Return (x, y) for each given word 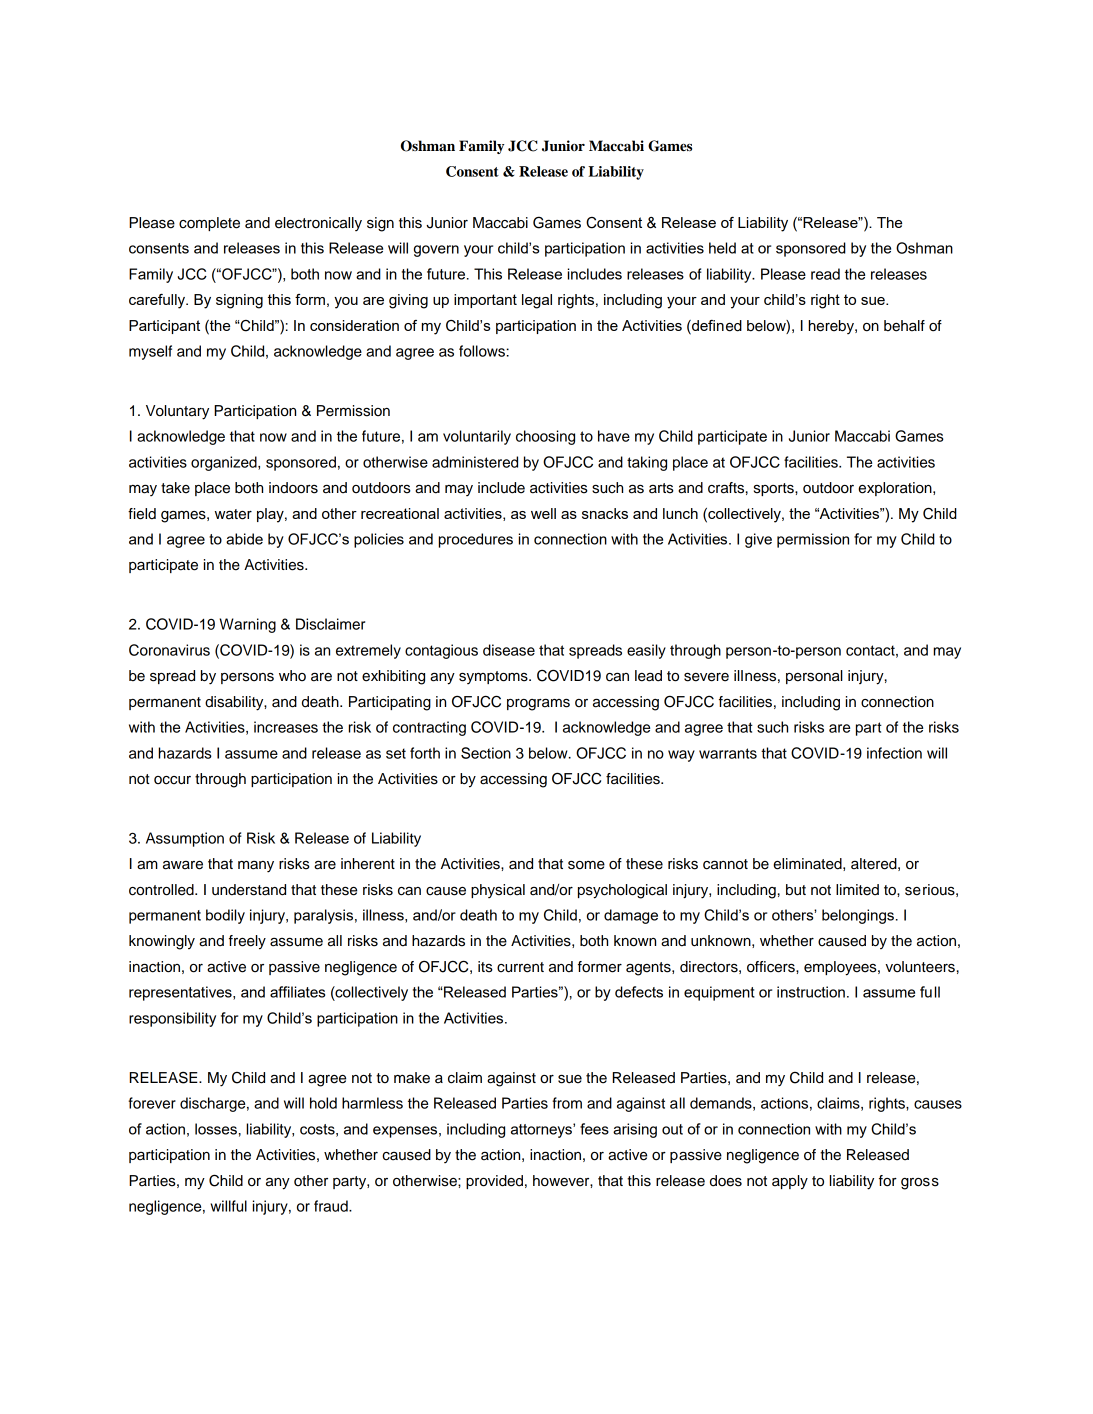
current (520, 967)
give (758, 540)
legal (537, 301)
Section (486, 753)
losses (216, 1129)
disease (509, 650)
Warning (247, 625)
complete (209, 224)
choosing (545, 437)
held (722, 248)
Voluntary (177, 412)
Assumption (185, 839)
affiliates (297, 992)
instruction (811, 992)
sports (775, 489)
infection (894, 753)
